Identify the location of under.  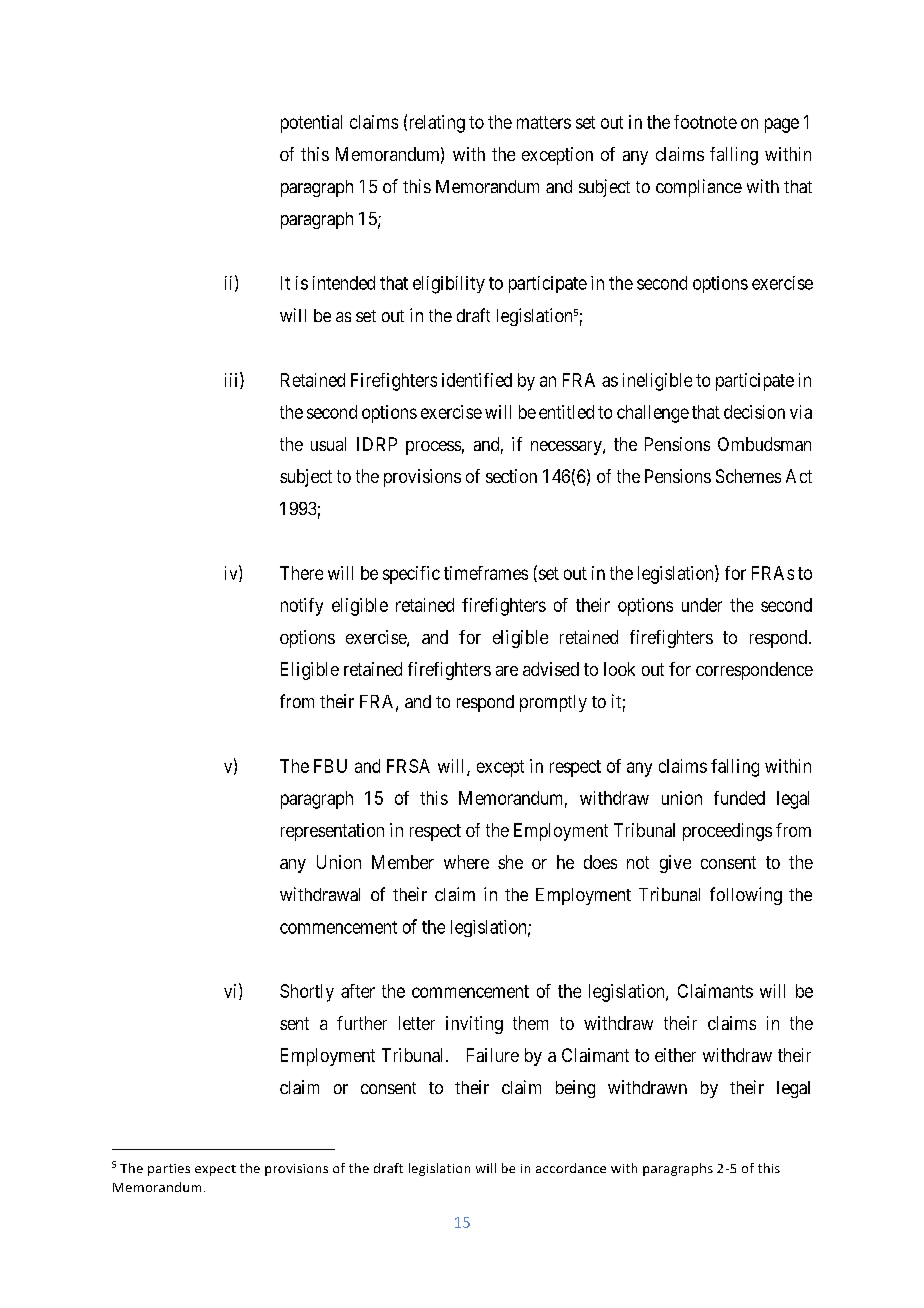
(702, 605).
